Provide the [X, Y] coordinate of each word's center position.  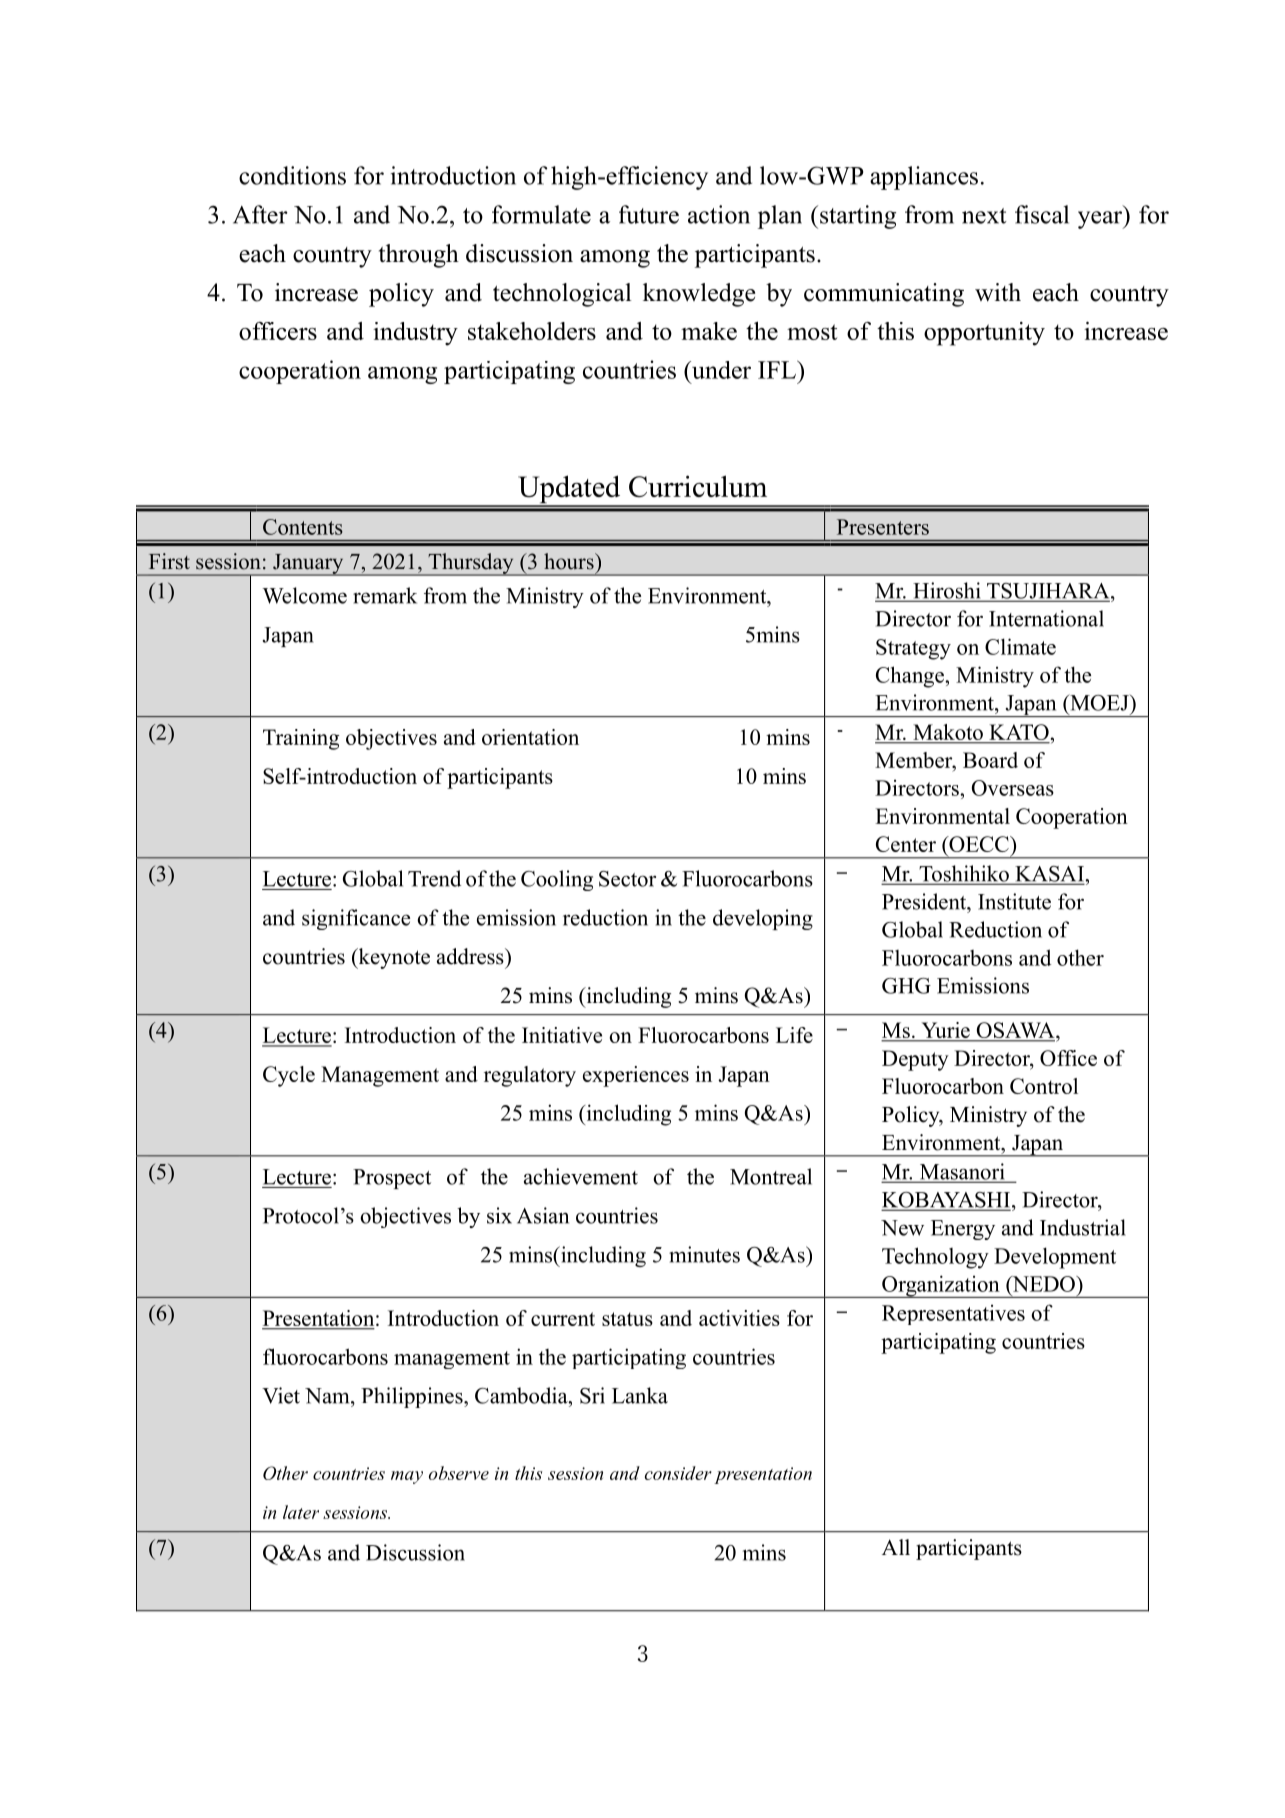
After [260, 214]
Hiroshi [947, 591]
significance [356, 919]
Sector [627, 879]
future [649, 214]
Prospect [392, 1179]
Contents [303, 527]
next [984, 216]
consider [678, 1473]
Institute [1014, 901]
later [301, 1512]
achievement [581, 1176]
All [896, 1547]
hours [570, 561]
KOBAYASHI [947, 1201]
